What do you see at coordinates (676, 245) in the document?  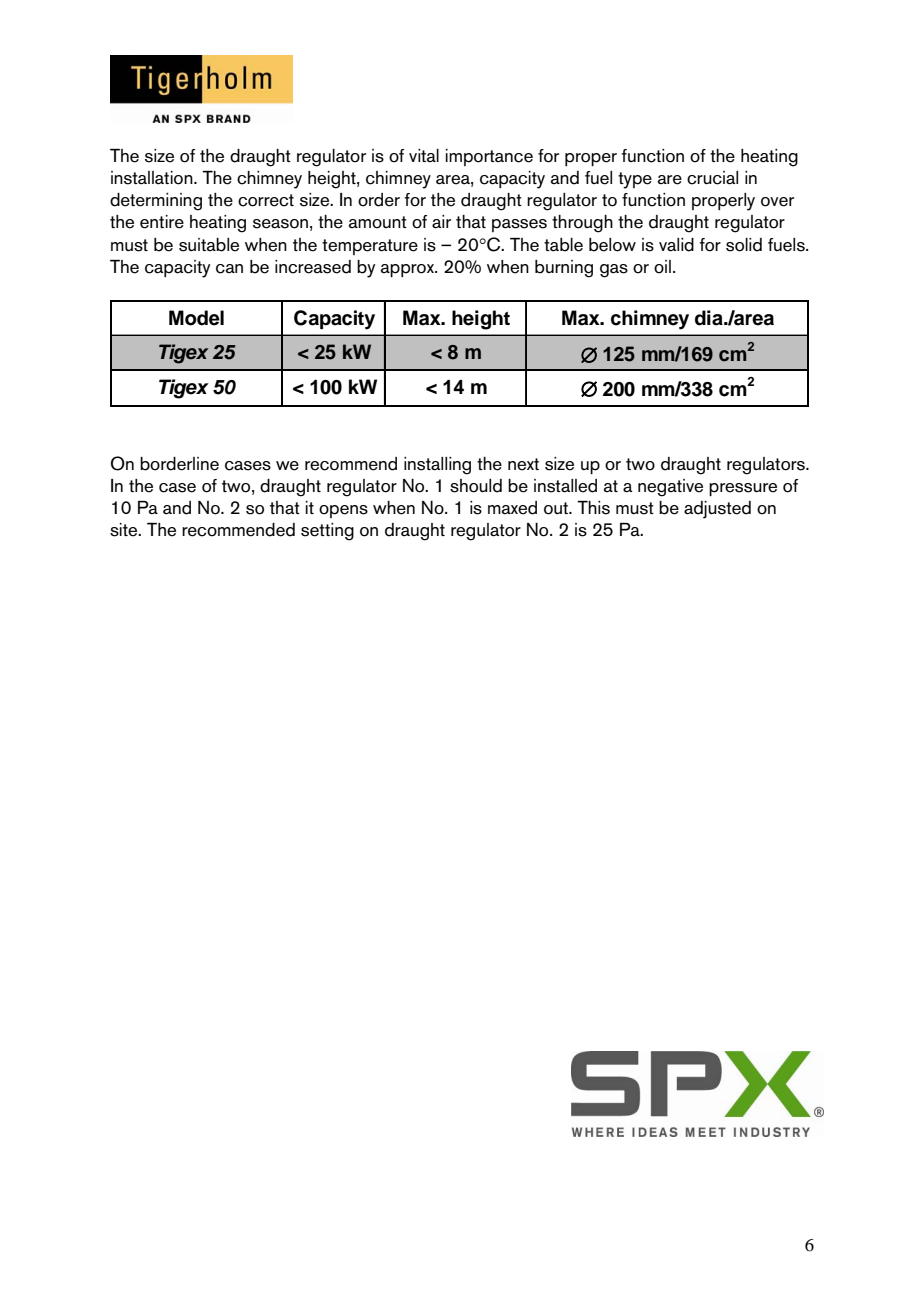 I see `valid` at bounding box center [676, 245].
